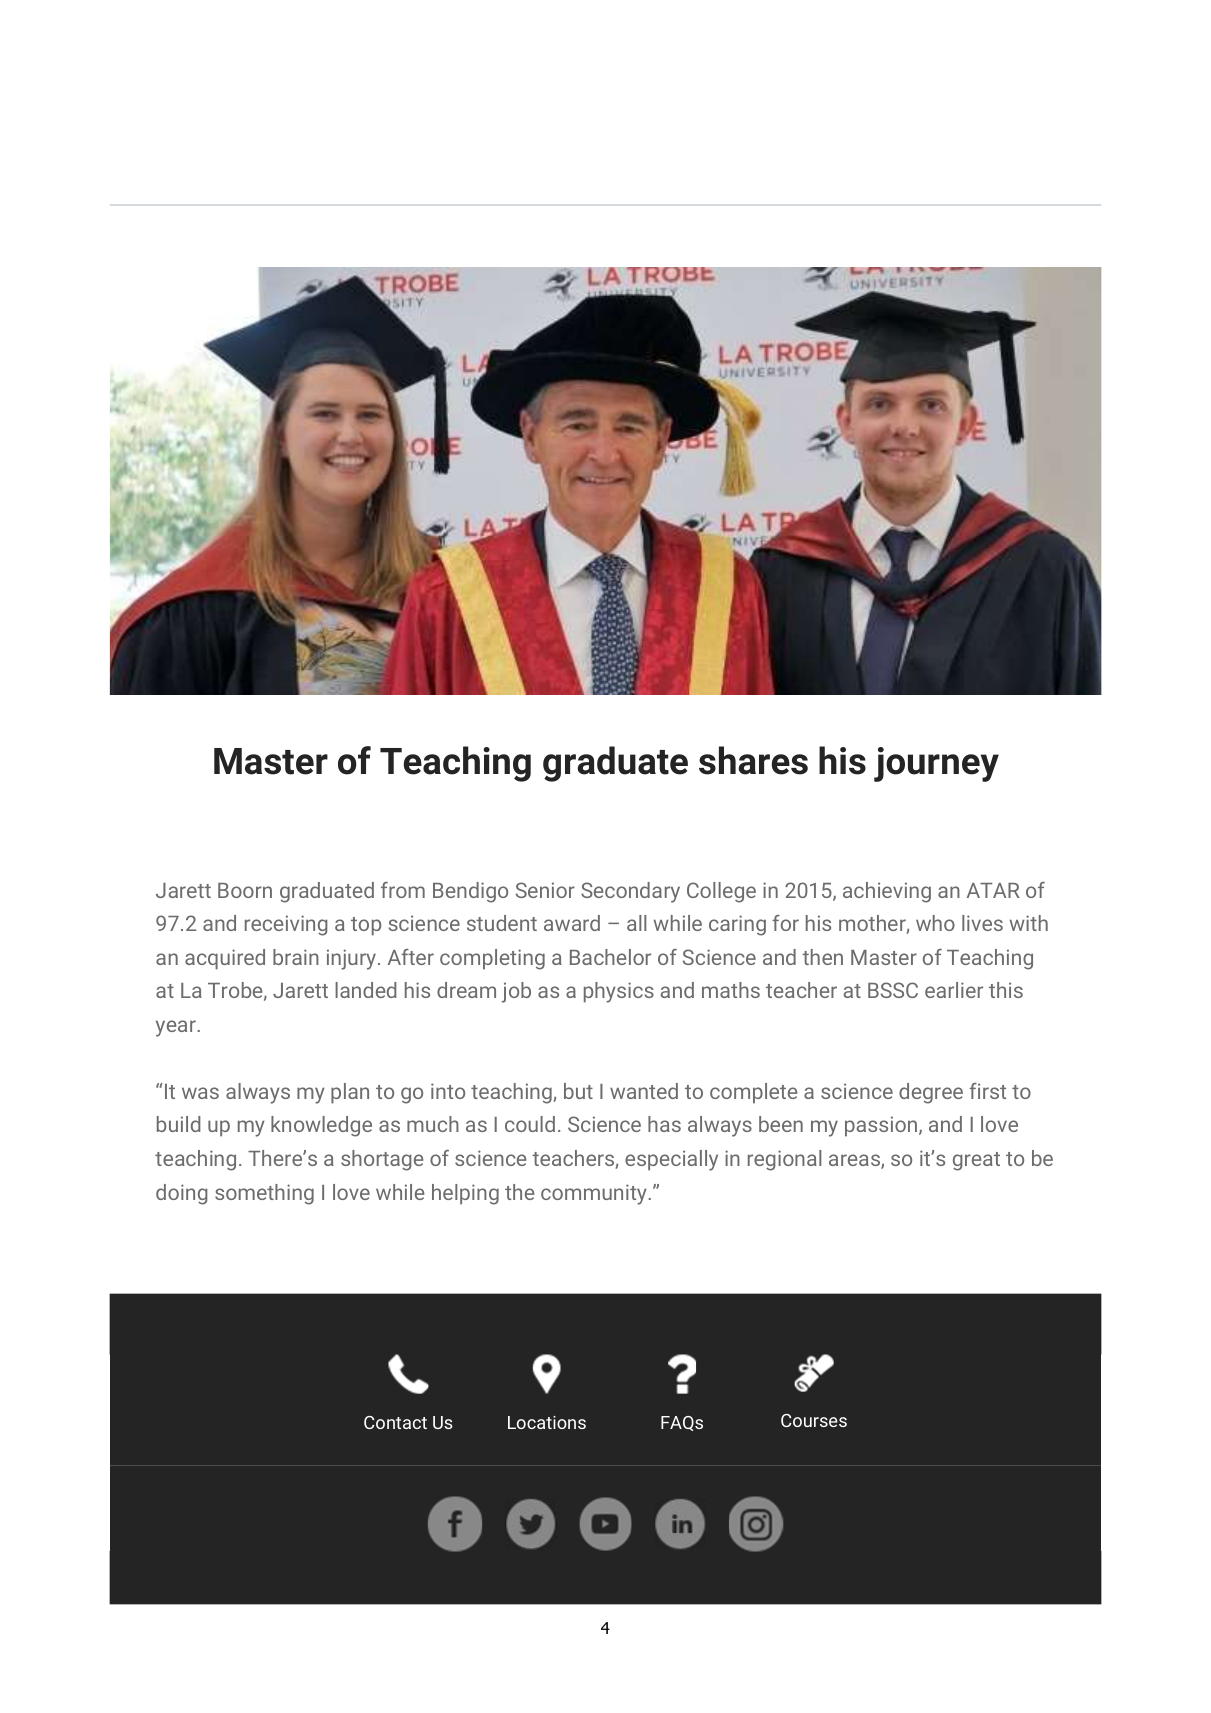 This image has height=1713, width=1211. I want to click on plan, so click(350, 1093).
